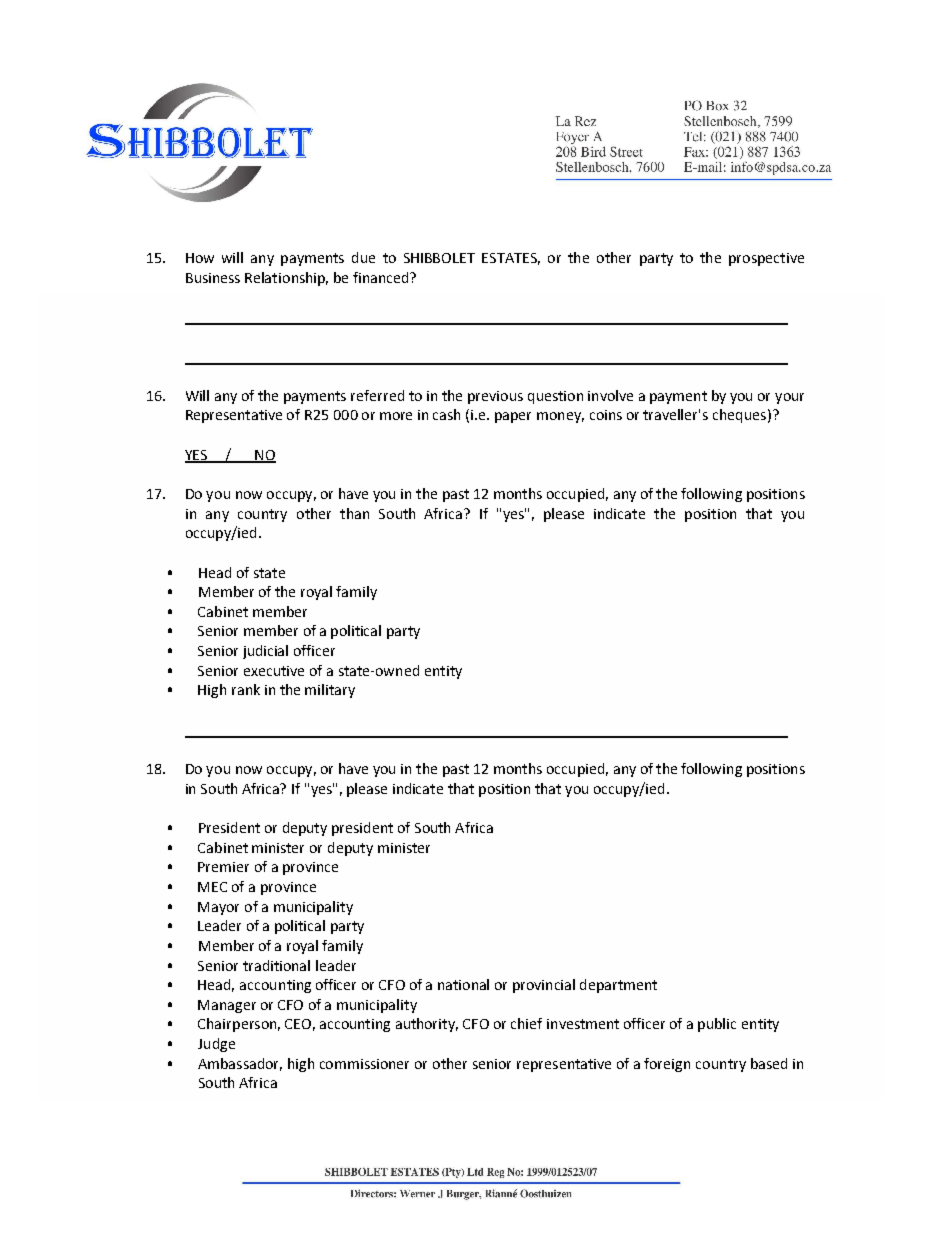 This screenshot has height=1233, width=952. What do you see at coordinates (216, 1045) in the screenshot?
I see `Judge` at bounding box center [216, 1045].
